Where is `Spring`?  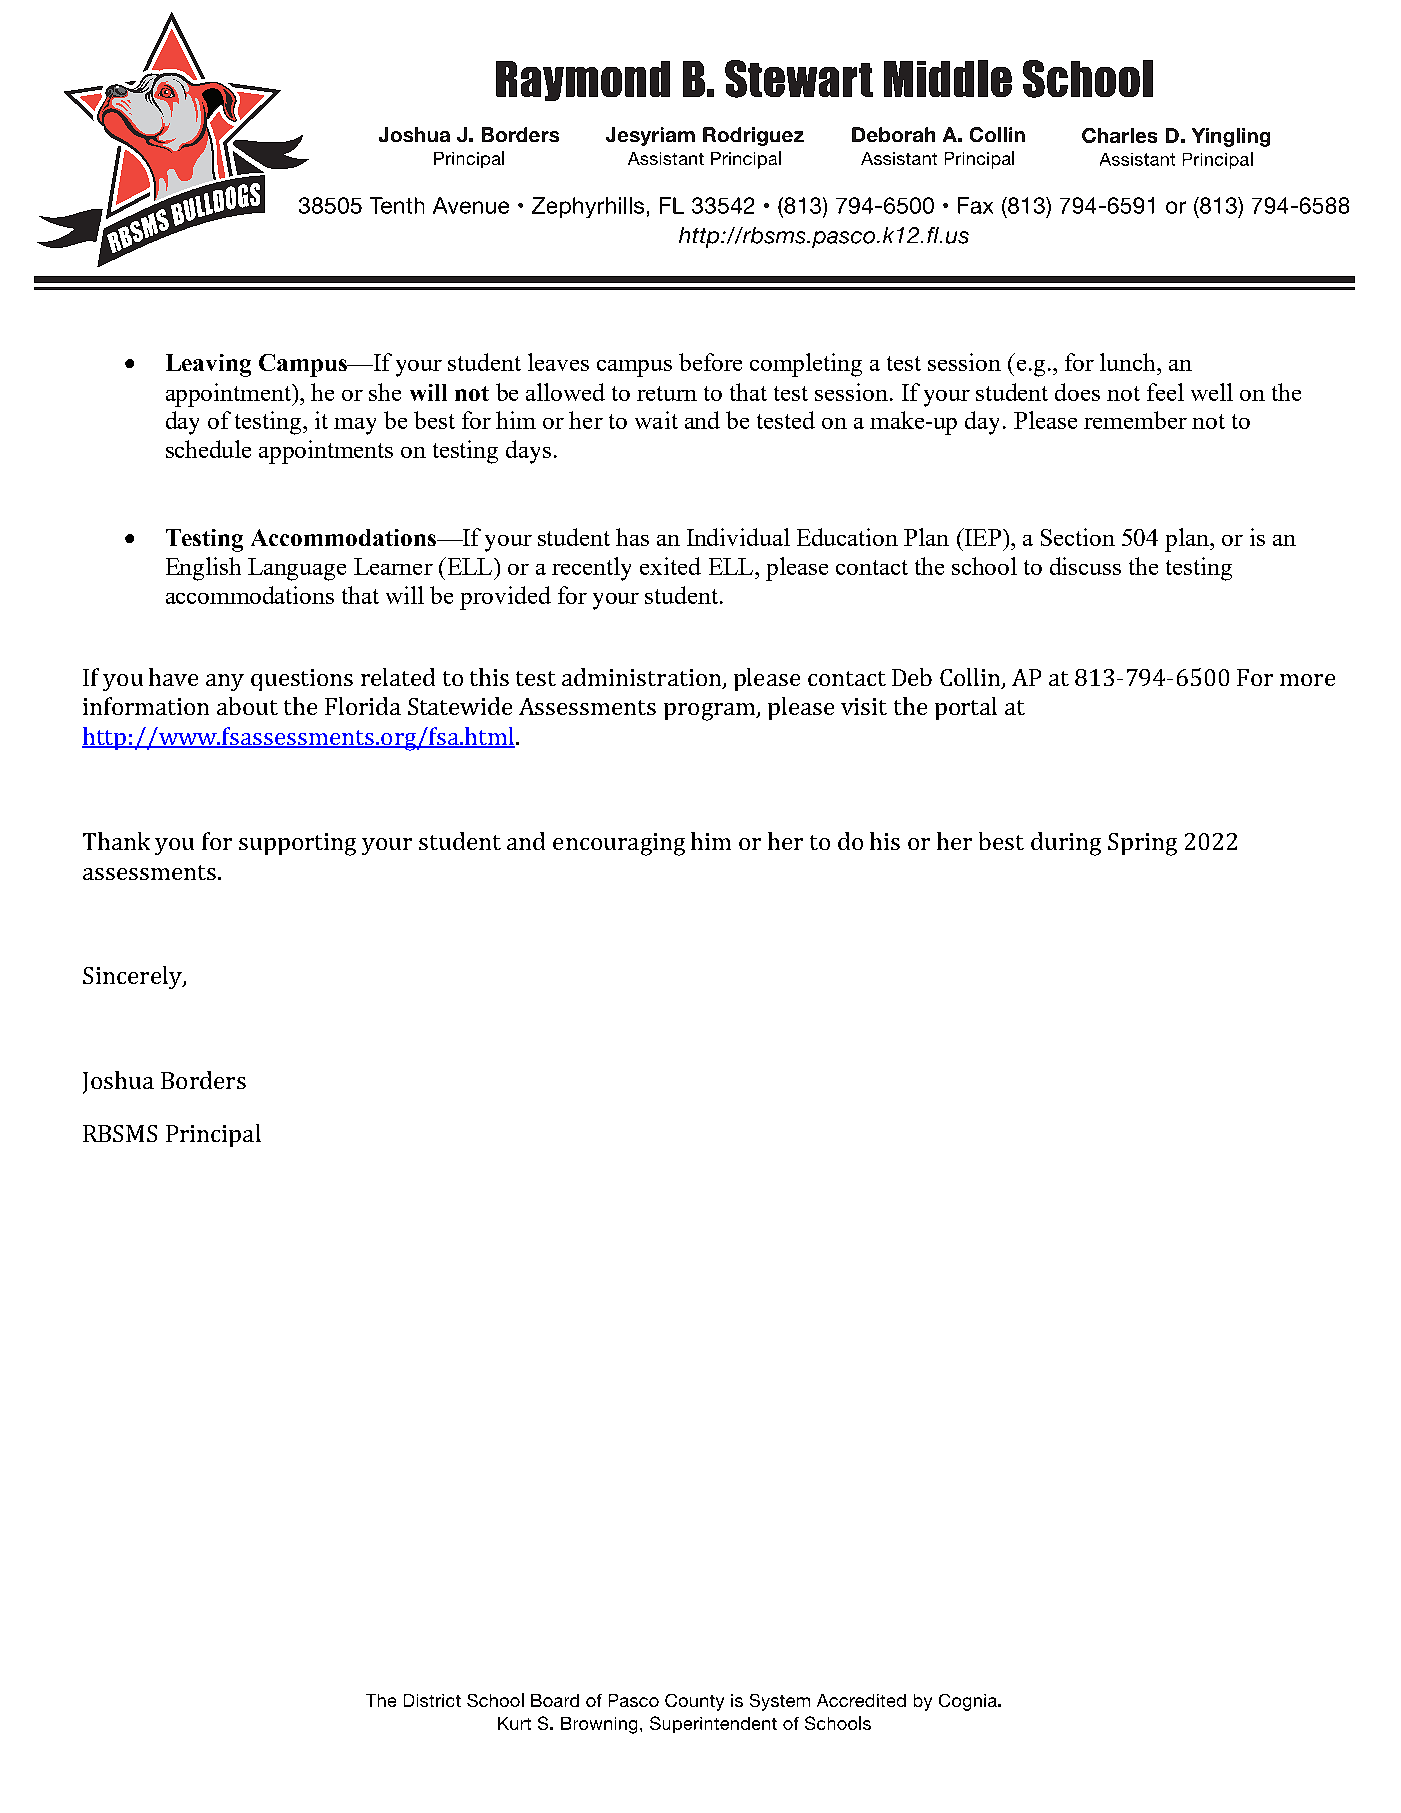 Spring is located at coordinates (1142, 844).
